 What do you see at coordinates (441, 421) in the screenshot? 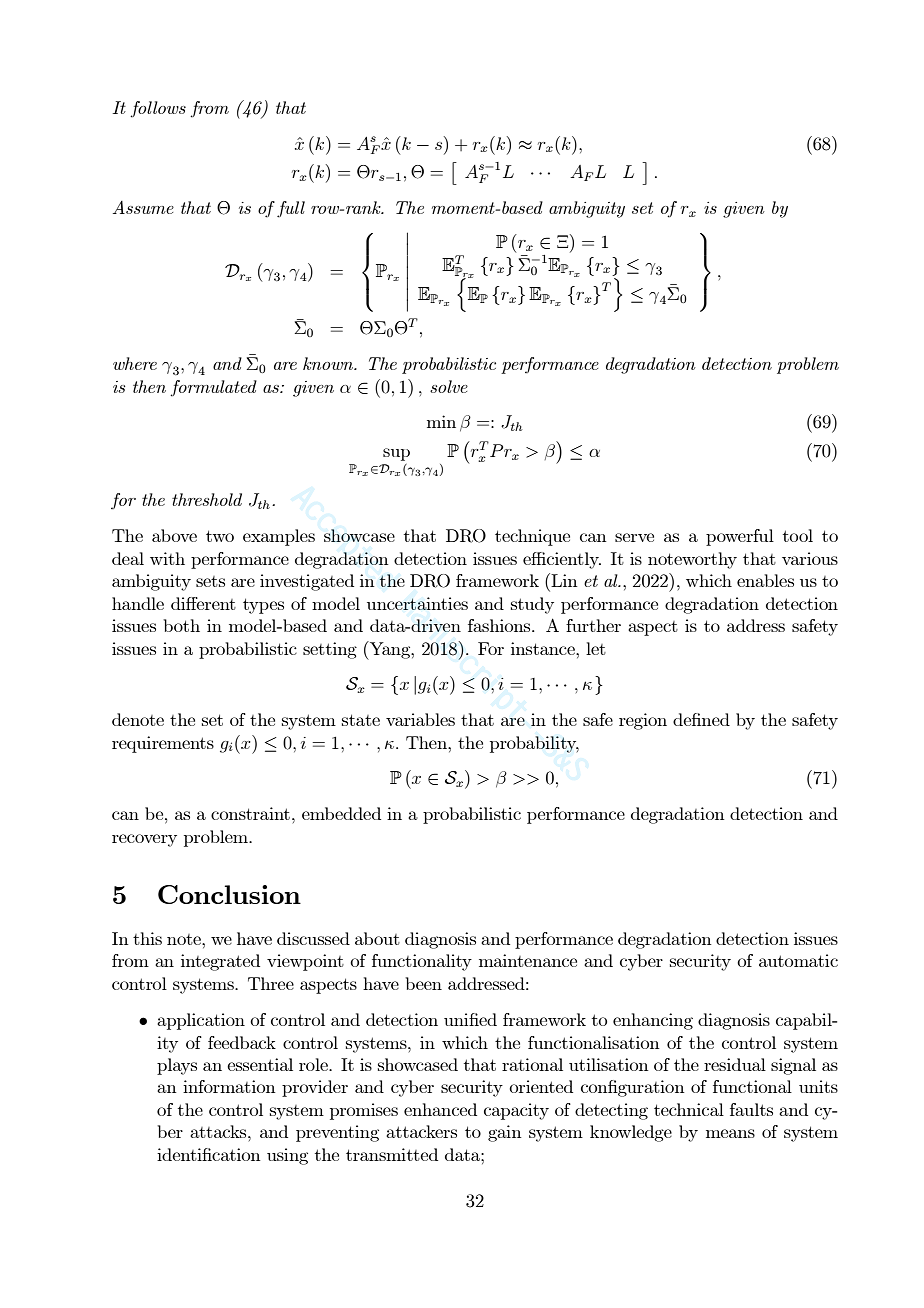
I see `min` at bounding box center [441, 421].
